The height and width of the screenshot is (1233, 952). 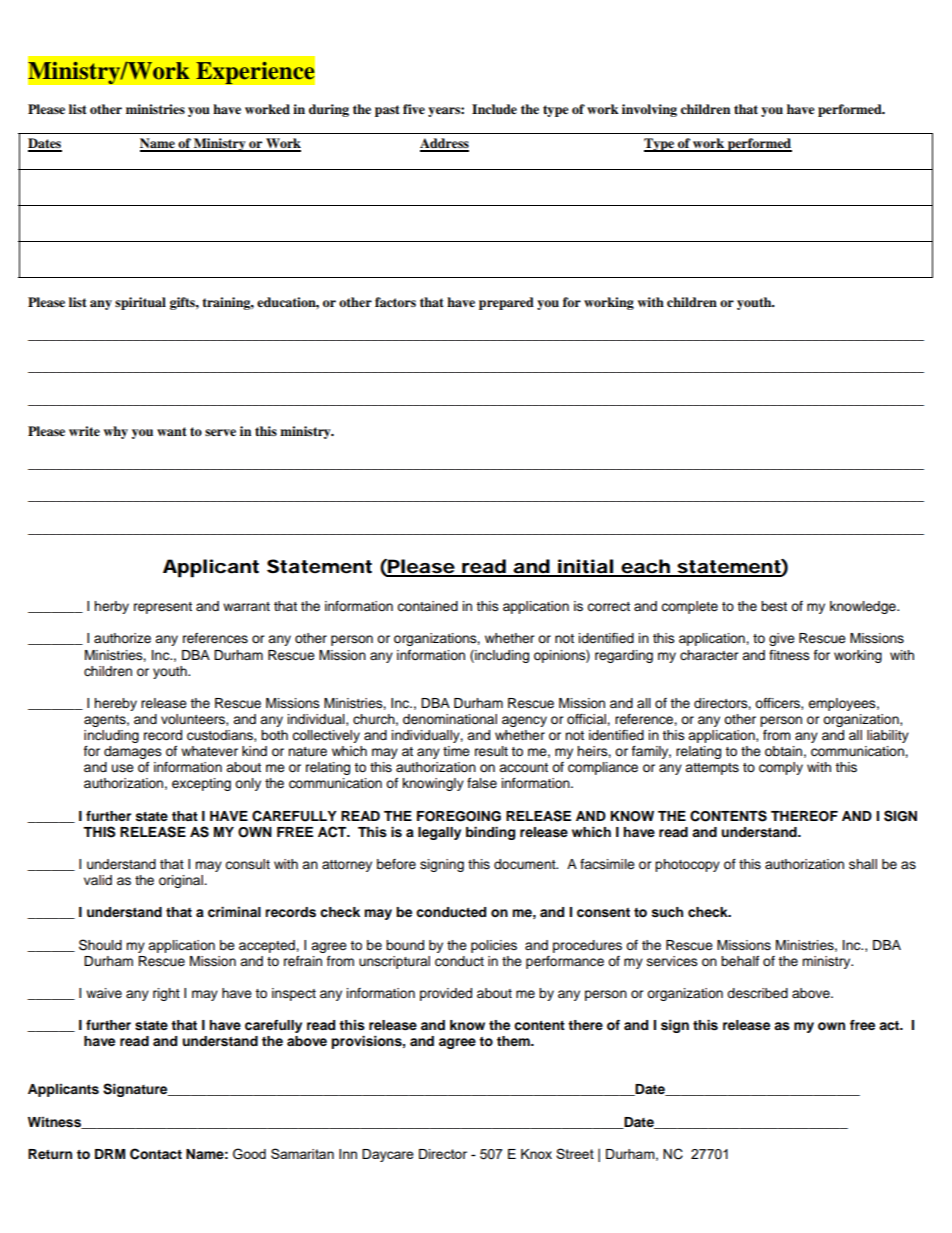 I want to click on give, so click(x=782, y=639).
